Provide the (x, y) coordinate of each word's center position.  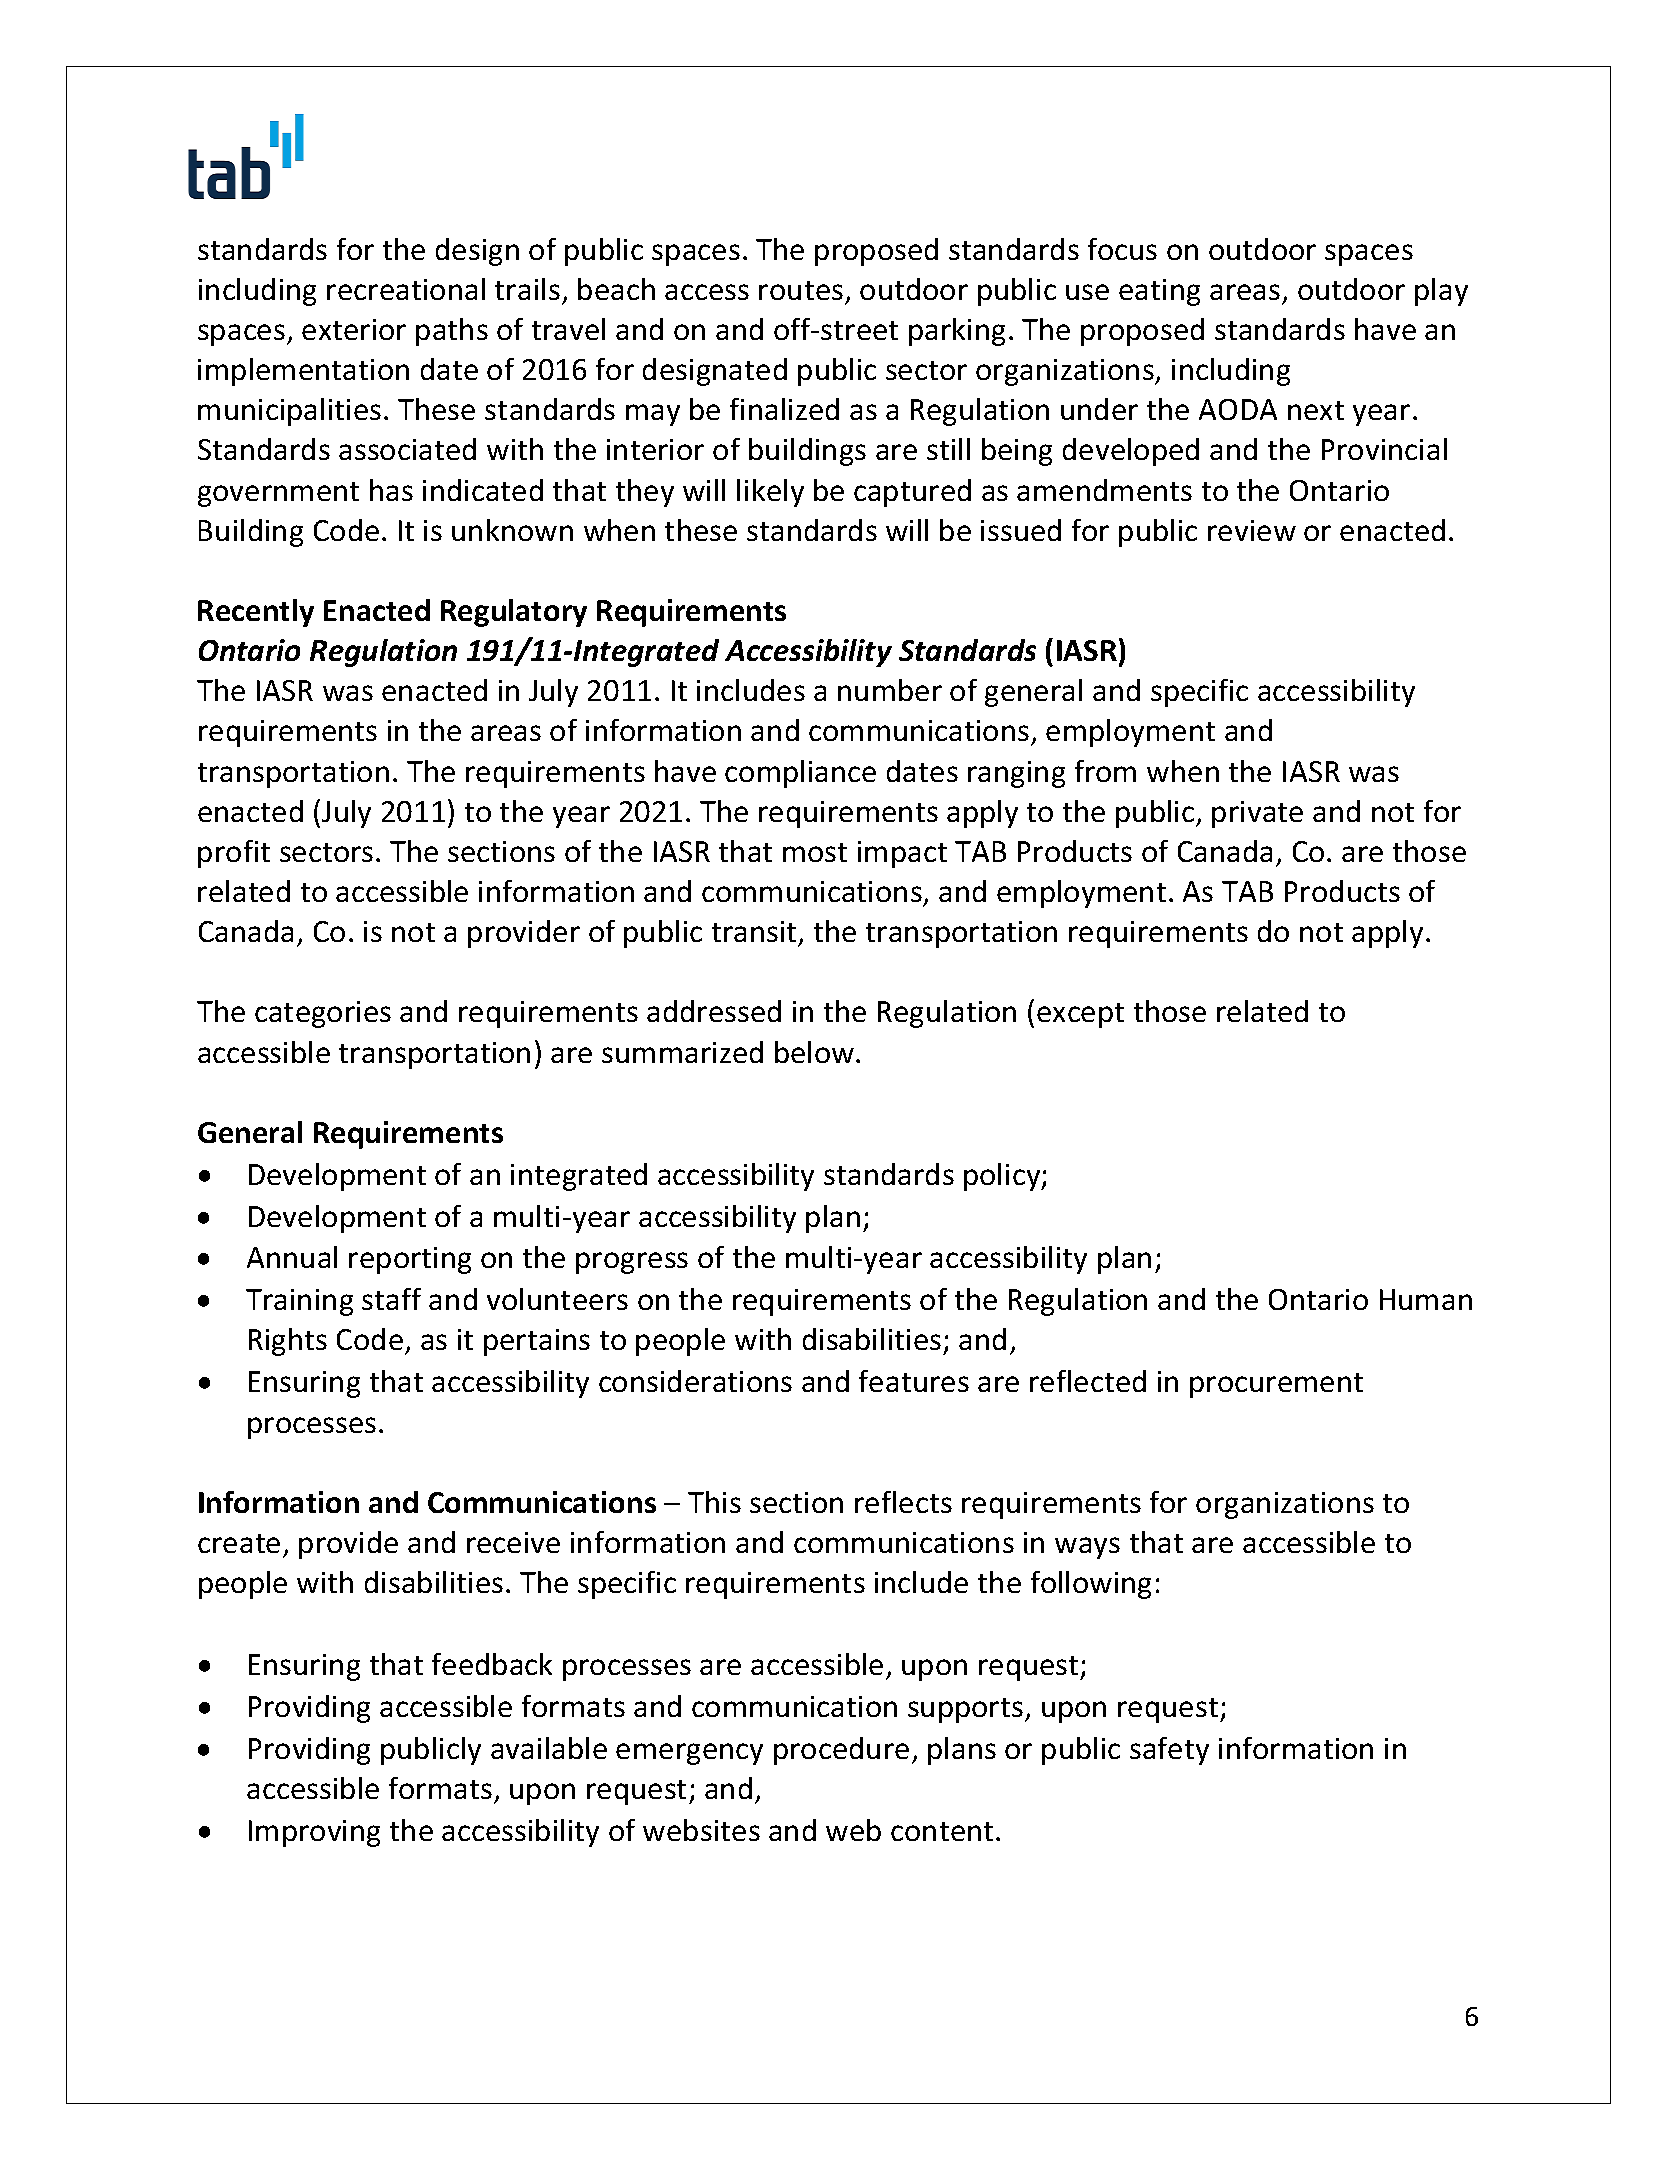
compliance (800, 774)
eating (1159, 292)
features (914, 1381)
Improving (314, 1833)
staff (391, 1299)
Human (1426, 1299)
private (1257, 814)
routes (801, 290)
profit (234, 854)
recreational (406, 289)
